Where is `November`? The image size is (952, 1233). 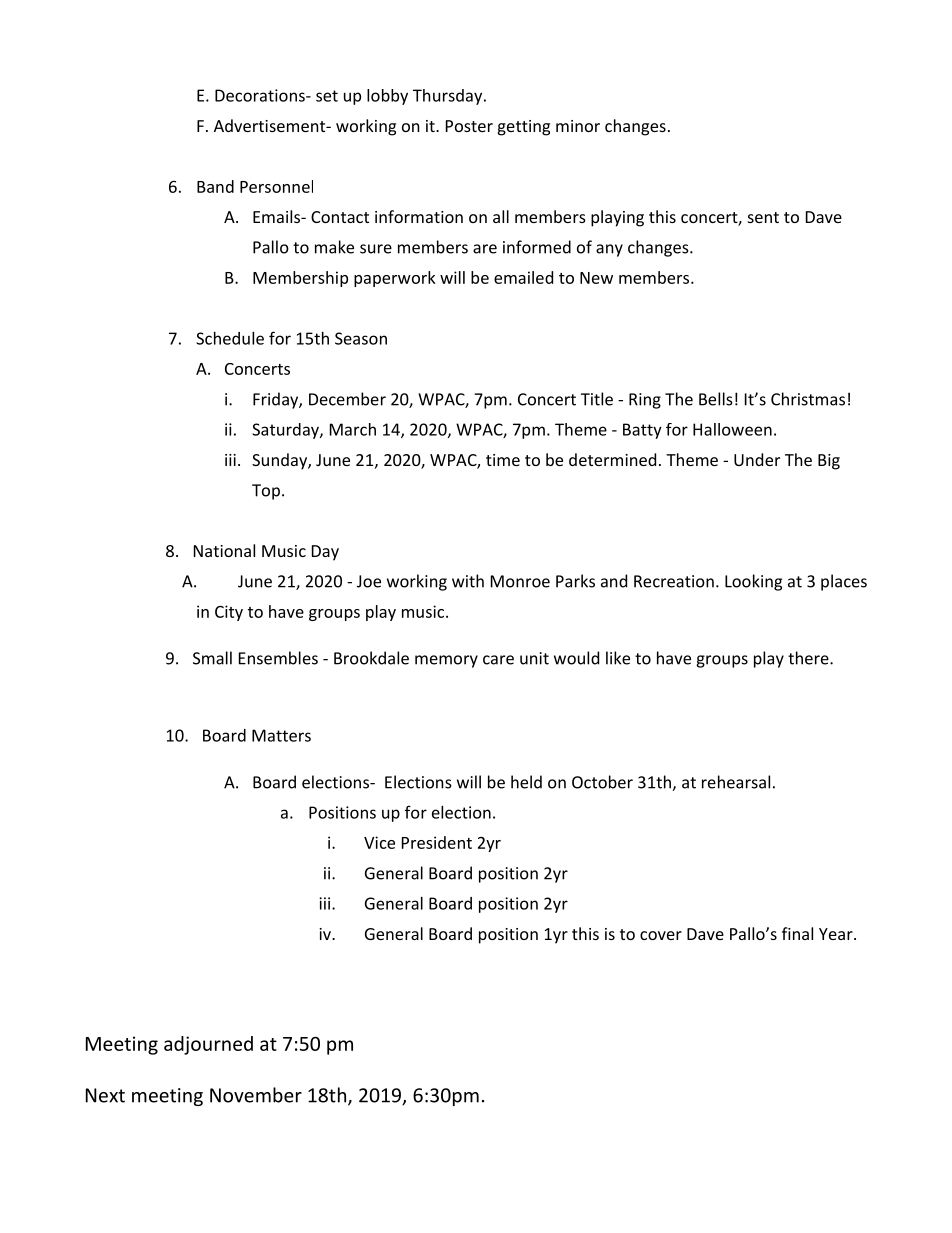 November is located at coordinates (256, 1095).
